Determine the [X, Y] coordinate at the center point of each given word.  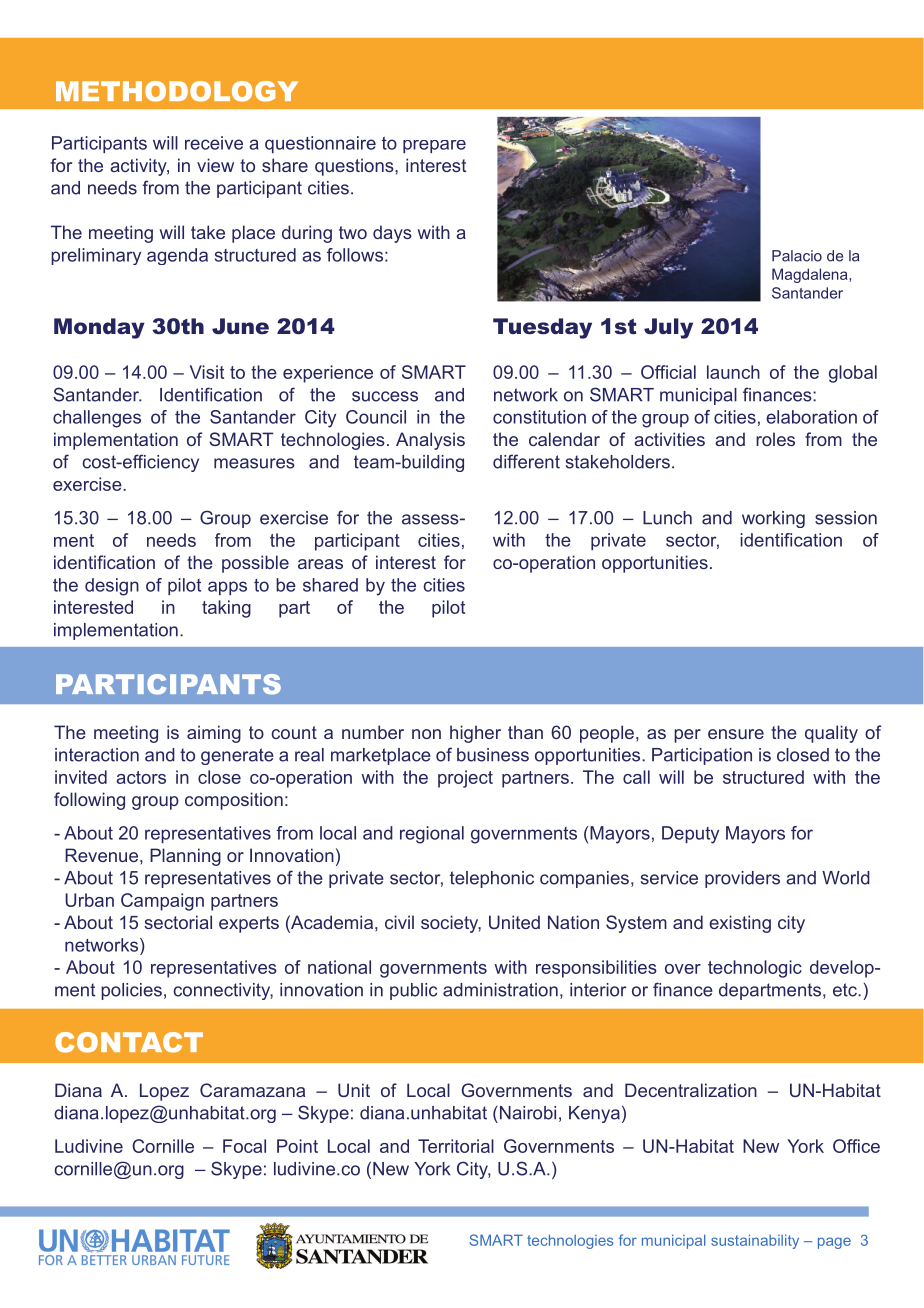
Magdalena [811, 275]
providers [742, 879]
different [526, 461]
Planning [185, 857]
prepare [434, 146]
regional [432, 835]
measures [254, 463]
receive [214, 143]
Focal [244, 1146]
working [773, 519]
